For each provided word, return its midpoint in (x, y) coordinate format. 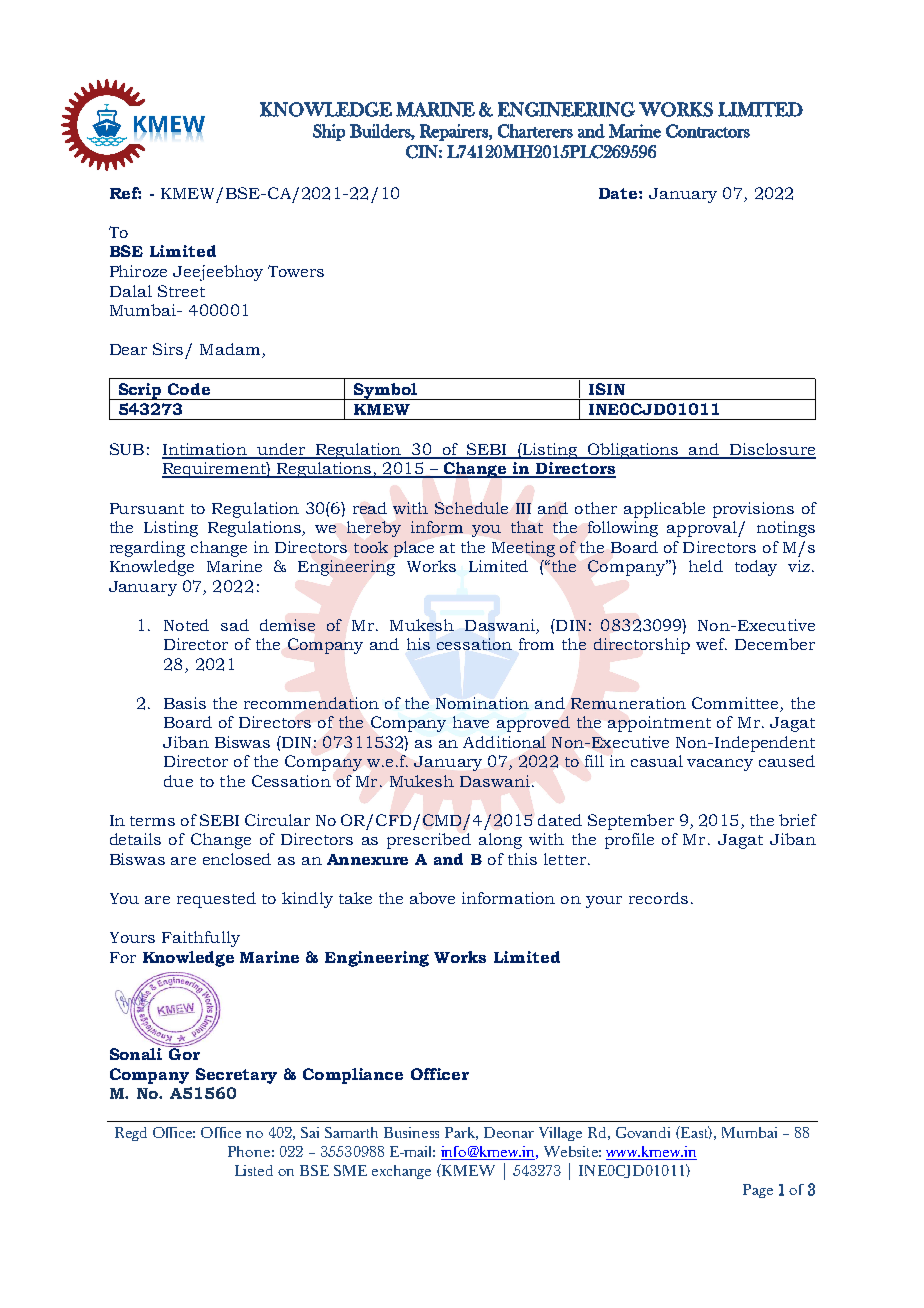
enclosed (237, 859)
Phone (249, 1151)
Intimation (205, 450)
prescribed (429, 841)
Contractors (708, 131)
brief (798, 820)
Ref (125, 193)
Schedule (471, 508)
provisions (753, 510)
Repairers (455, 132)
